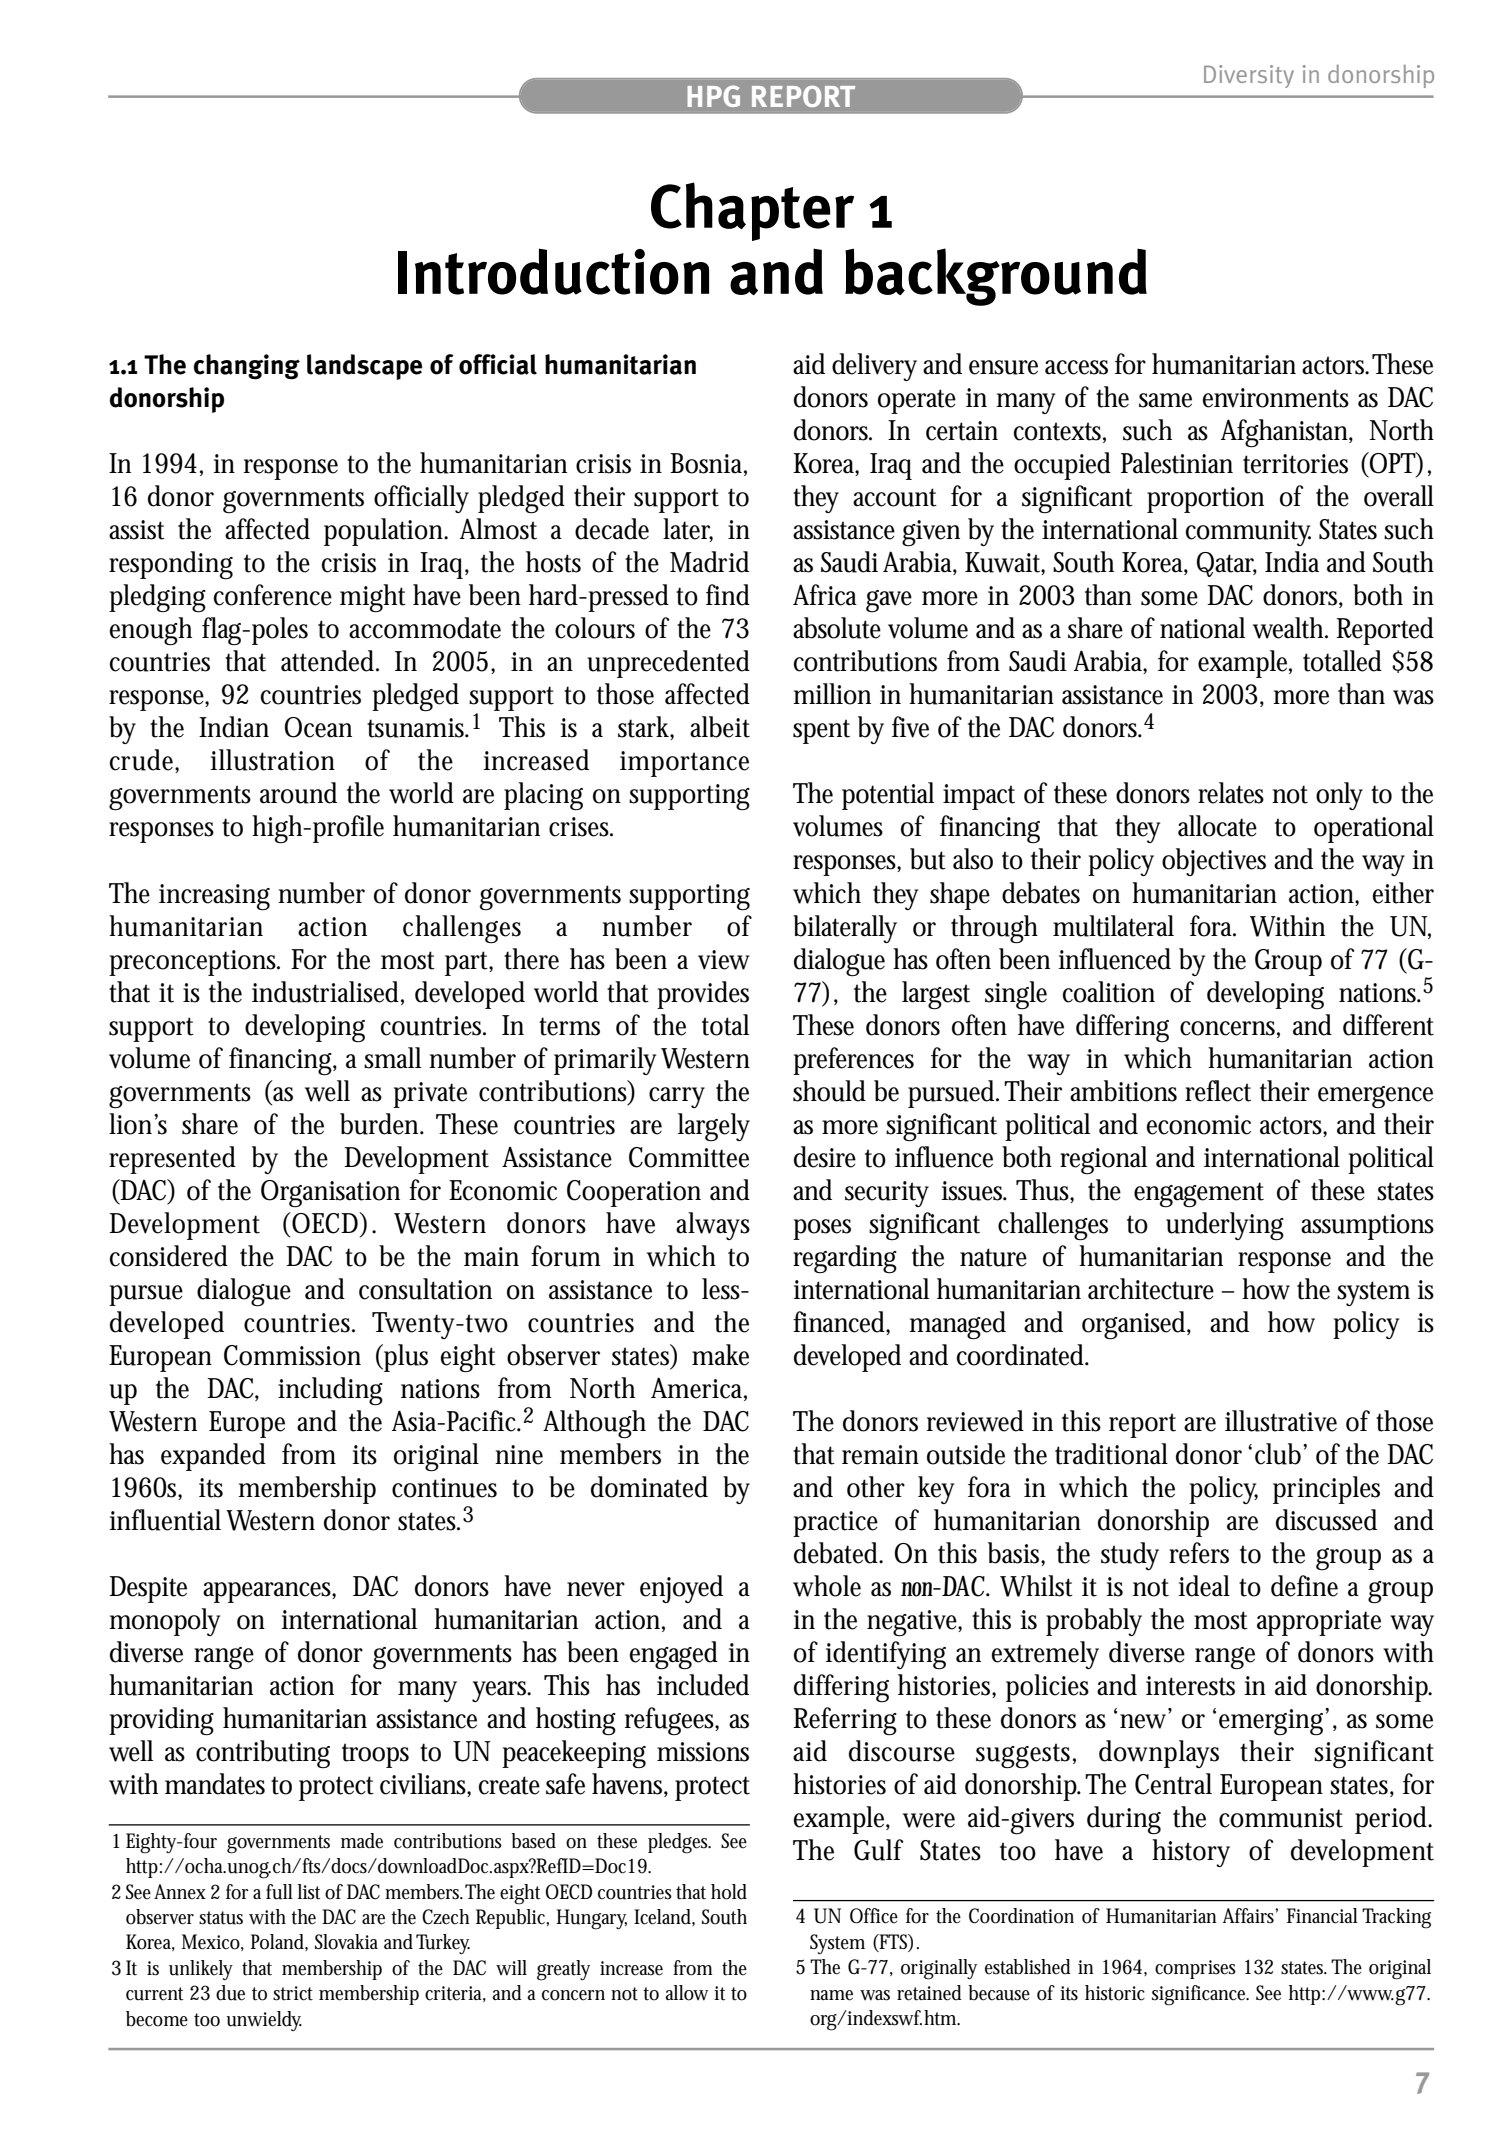  I want to click on name, so click(831, 1995).
